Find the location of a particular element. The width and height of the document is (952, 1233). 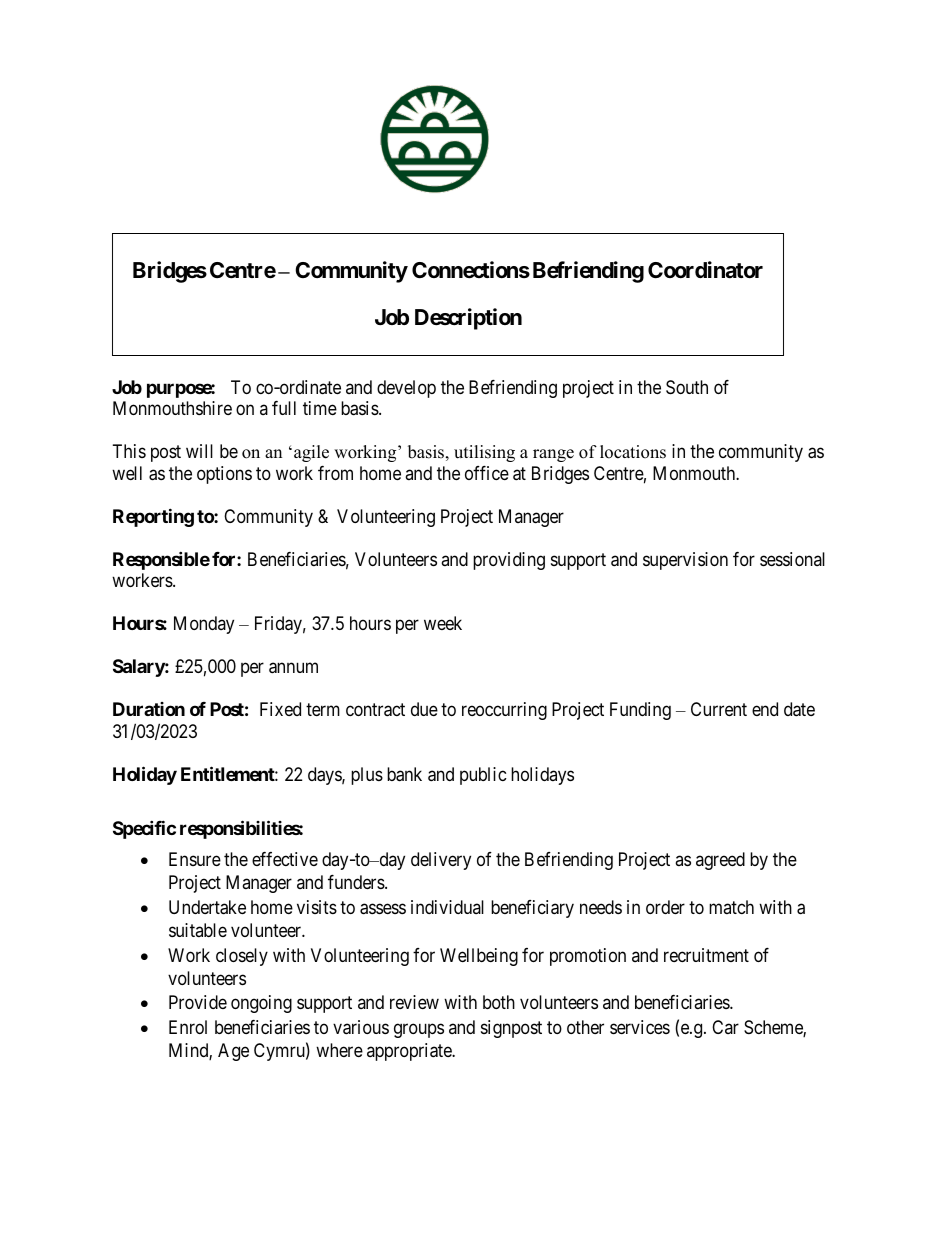

Coordinator is located at coordinates (705, 270).
